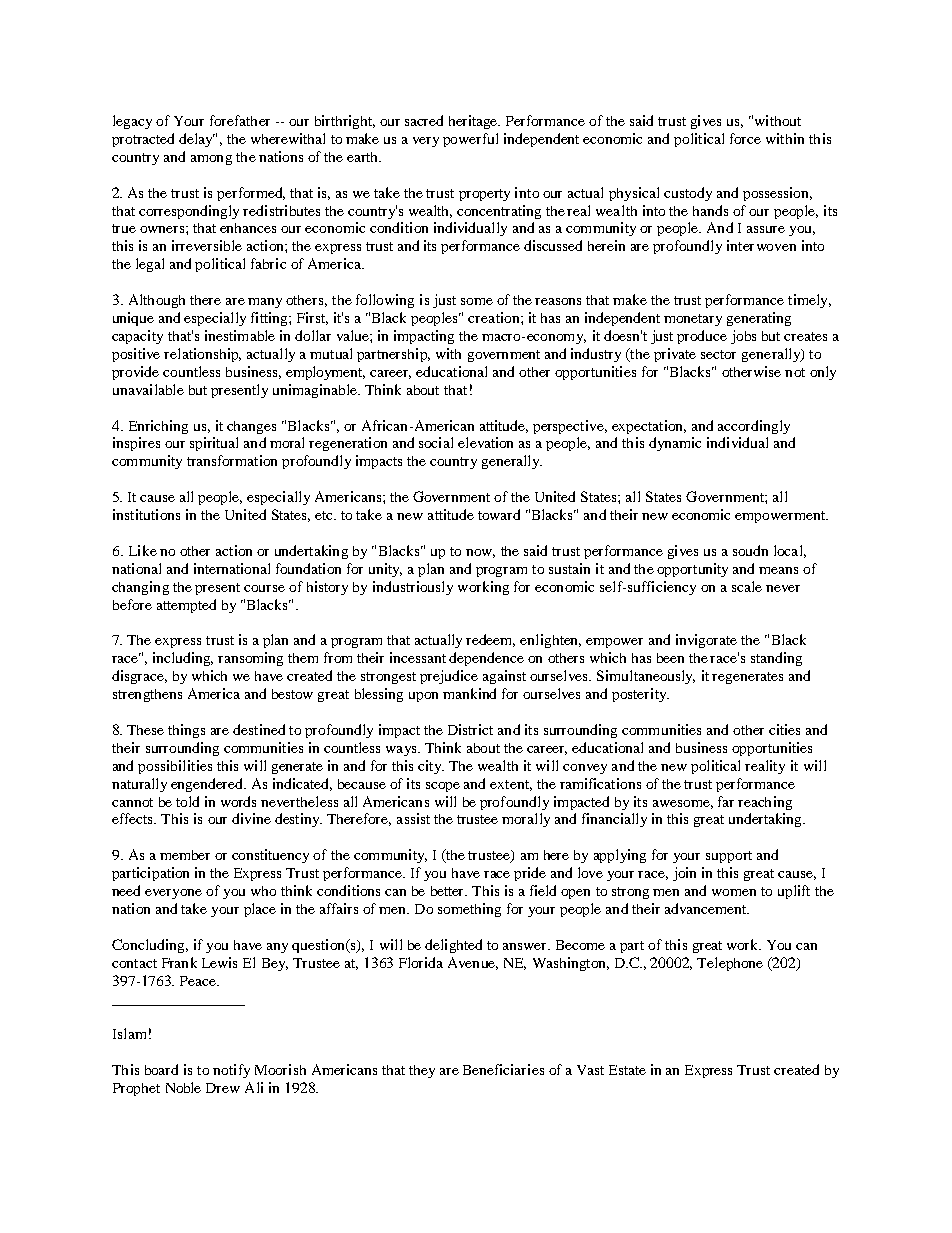  Describe the element at coordinates (499, 514) in the document. I see `toward` at that location.
